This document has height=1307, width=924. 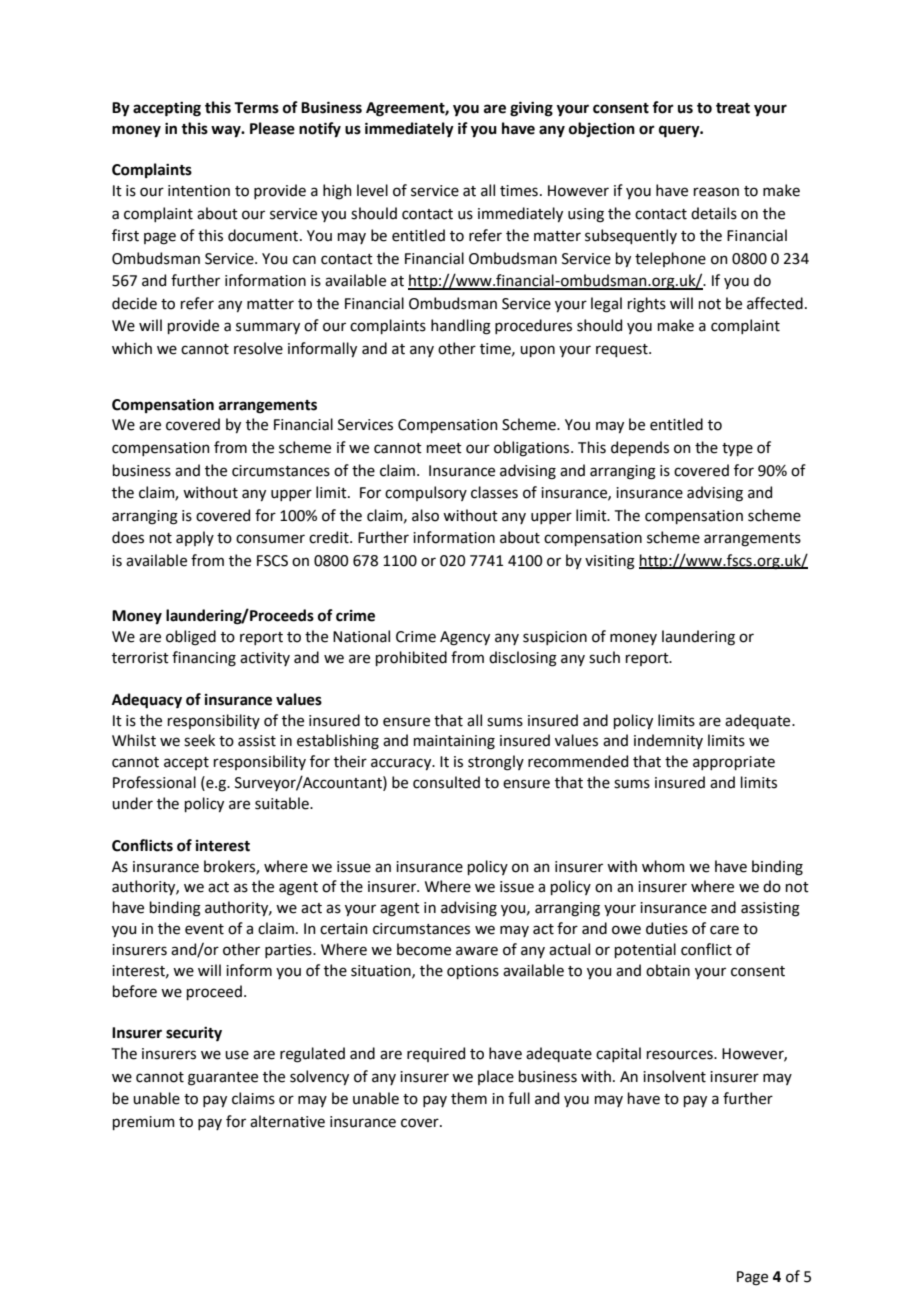 What do you see at coordinates (223, 1079) in the document?
I see `guarantee` at bounding box center [223, 1079].
